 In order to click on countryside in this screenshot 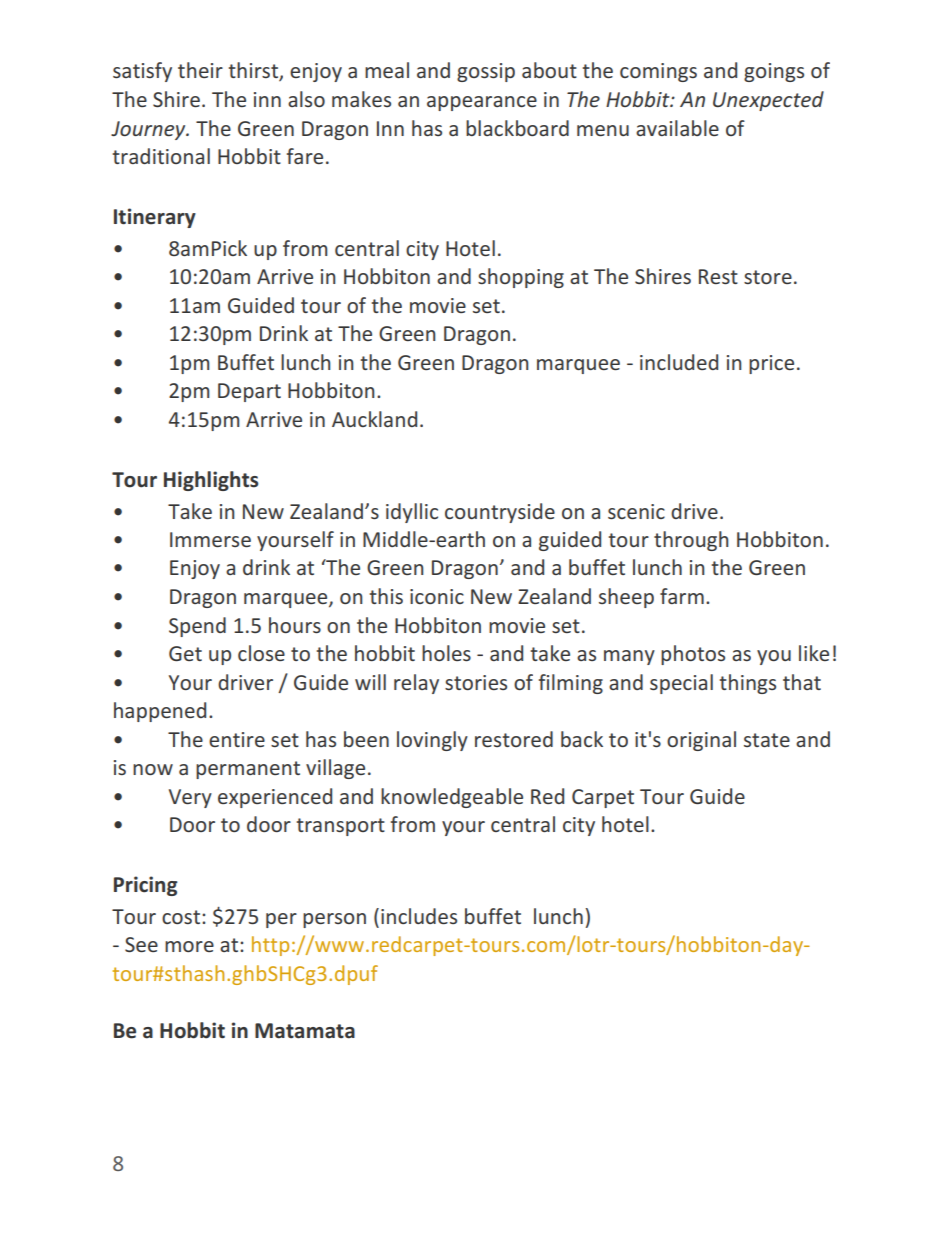, I will do `click(500, 513)`.
